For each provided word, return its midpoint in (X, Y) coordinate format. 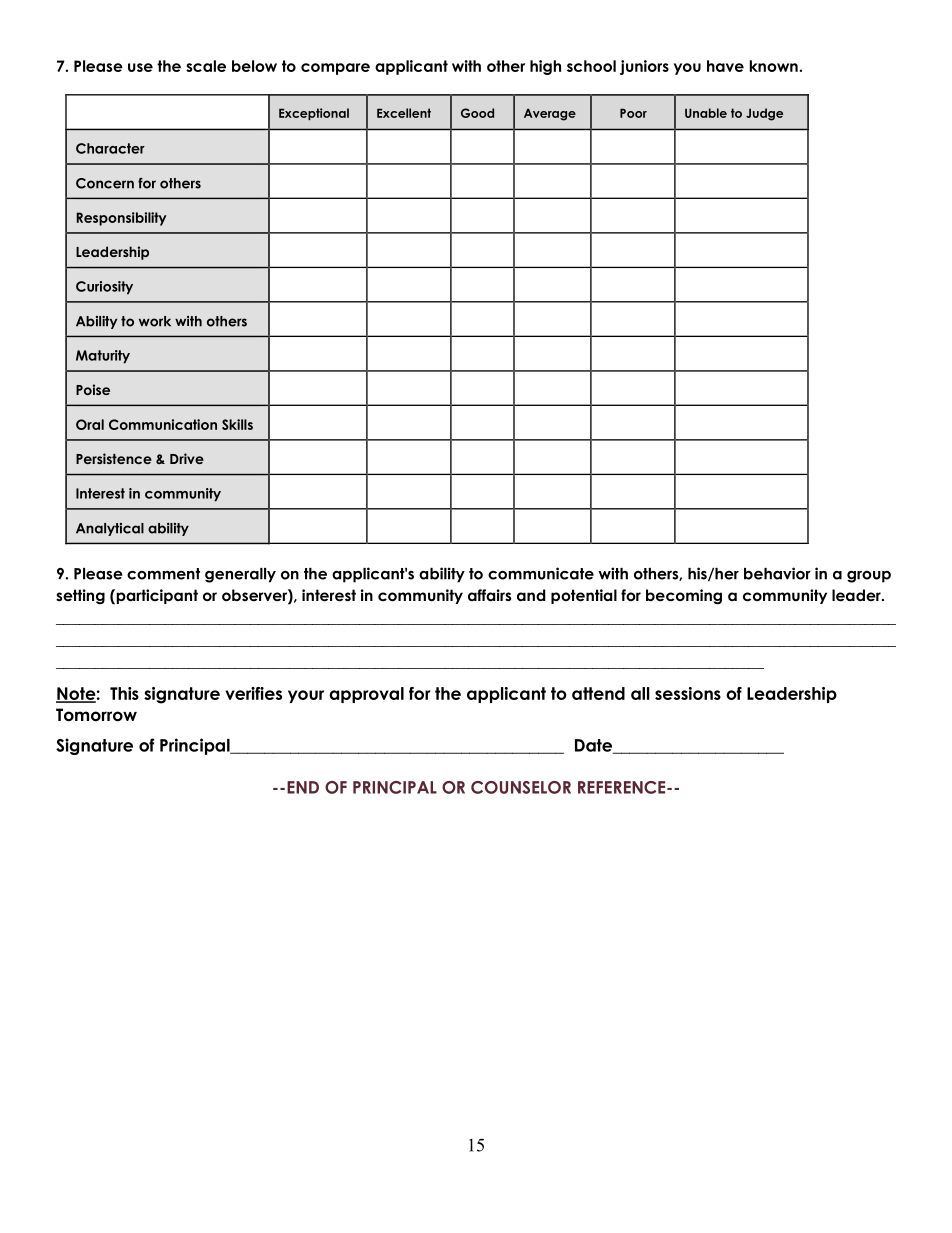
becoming (684, 597)
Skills (237, 424)
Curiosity (104, 288)
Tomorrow (96, 715)
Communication (163, 424)
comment (163, 574)
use (140, 67)
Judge (764, 114)
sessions (688, 693)
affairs (489, 595)
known (774, 66)
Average (550, 114)
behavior (777, 573)
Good (477, 113)
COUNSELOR (521, 787)
